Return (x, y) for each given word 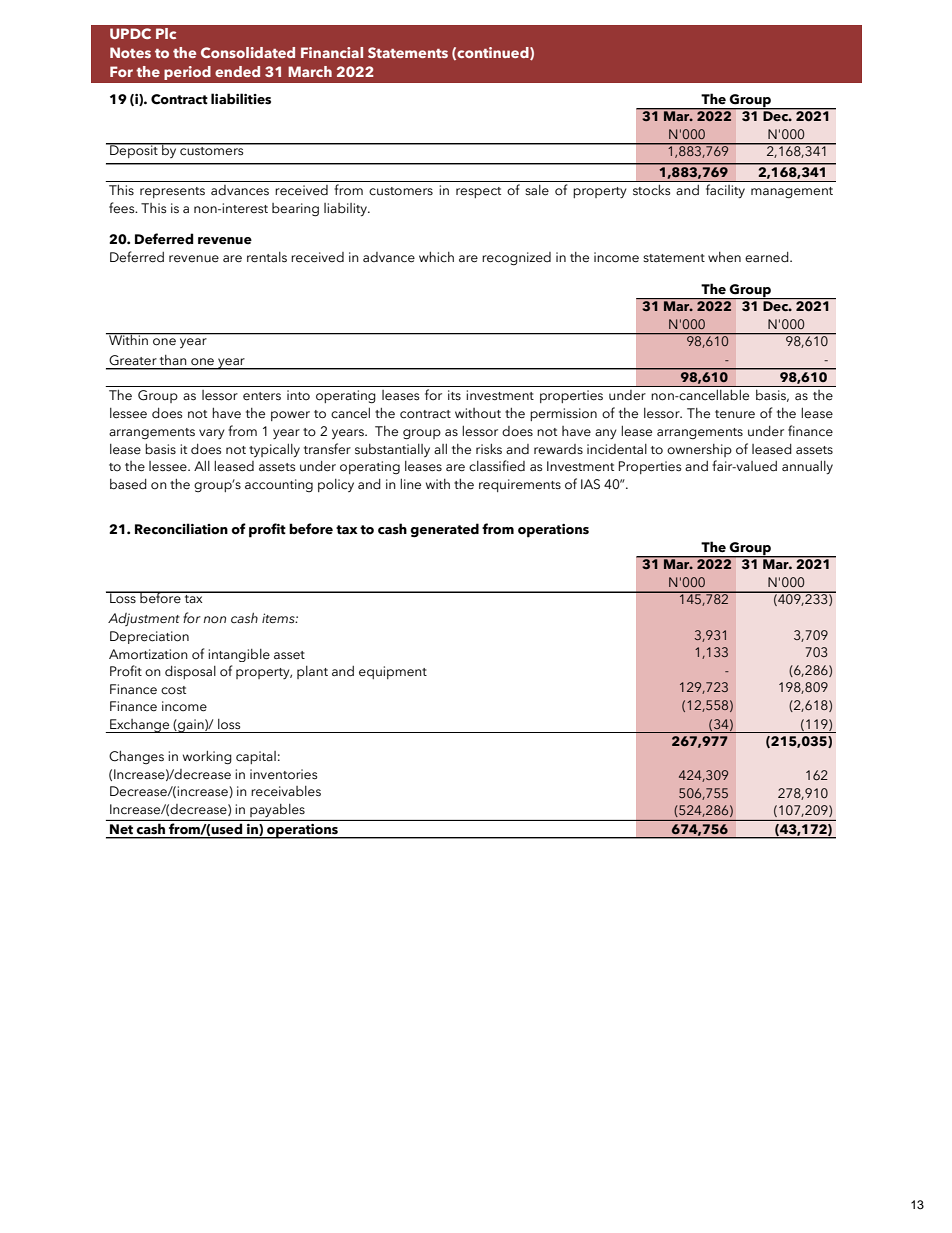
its (454, 395)
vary (212, 434)
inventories (283, 774)
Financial (332, 52)
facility (725, 191)
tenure (735, 414)
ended (237, 71)
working (207, 758)
